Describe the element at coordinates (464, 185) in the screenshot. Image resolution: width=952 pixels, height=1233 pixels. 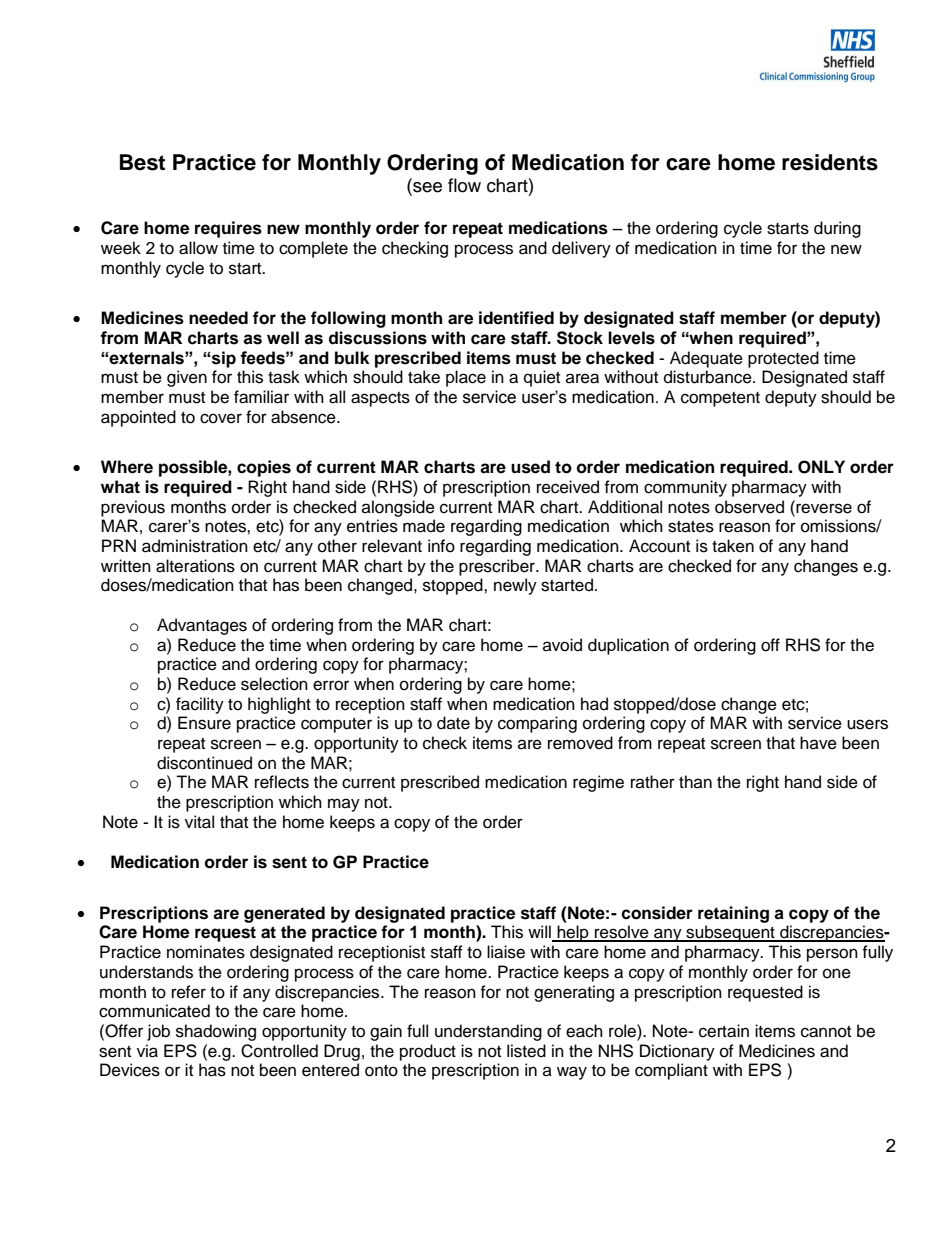
I see `flow` at that location.
